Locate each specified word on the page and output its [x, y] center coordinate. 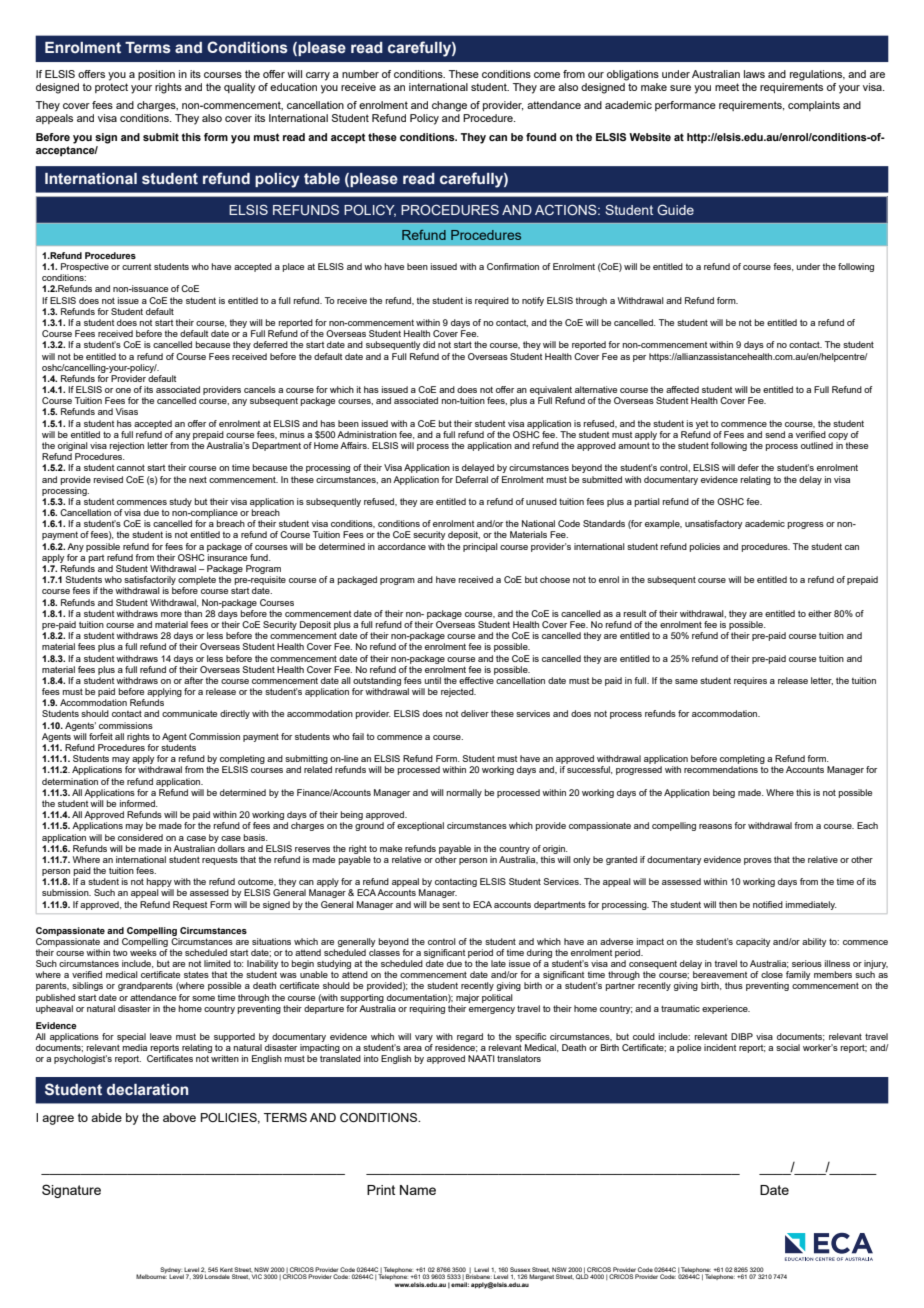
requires [750, 681]
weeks [143, 952]
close [772, 974]
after [193, 680]
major [467, 998]
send [775, 434]
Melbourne [151, 1275]
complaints [814, 106]
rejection [127, 446]
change [449, 106]
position [156, 75]
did [429, 344]
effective [476, 680]
